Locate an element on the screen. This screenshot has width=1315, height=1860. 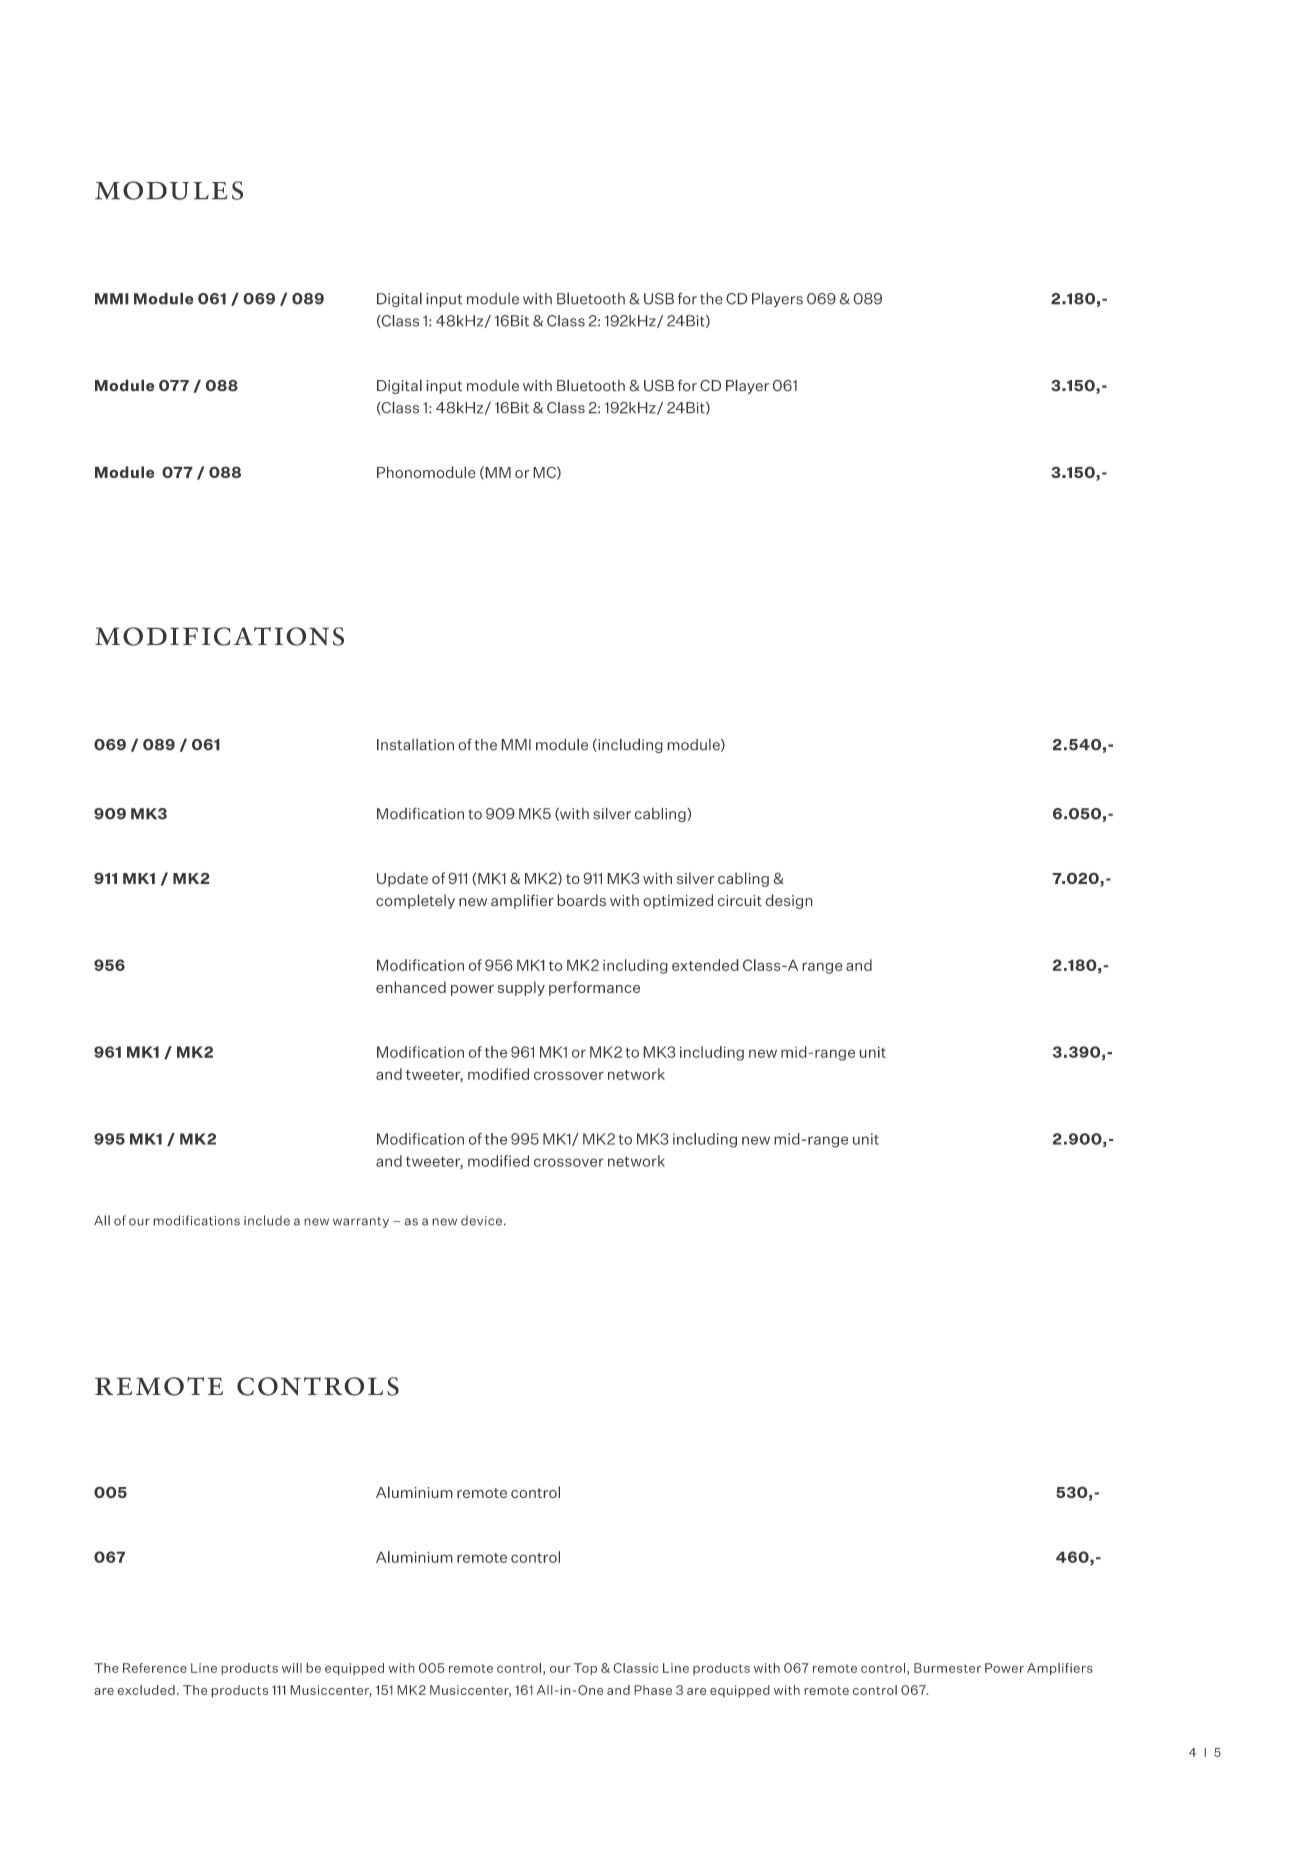
Installation is located at coordinates (415, 745).
